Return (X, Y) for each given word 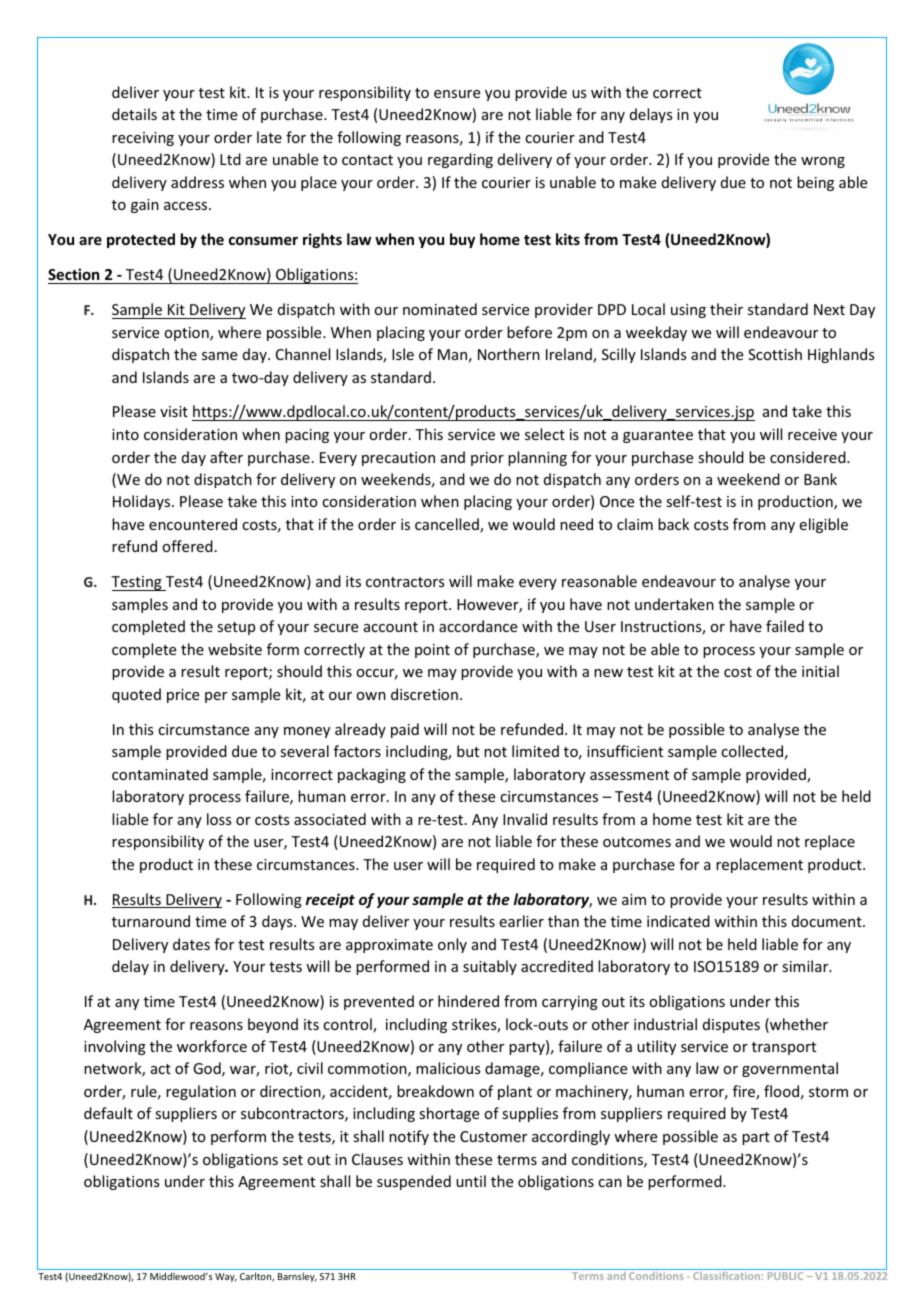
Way (226, 1277)
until (471, 1181)
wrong (823, 162)
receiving (143, 139)
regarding (460, 160)
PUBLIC (785, 1276)
